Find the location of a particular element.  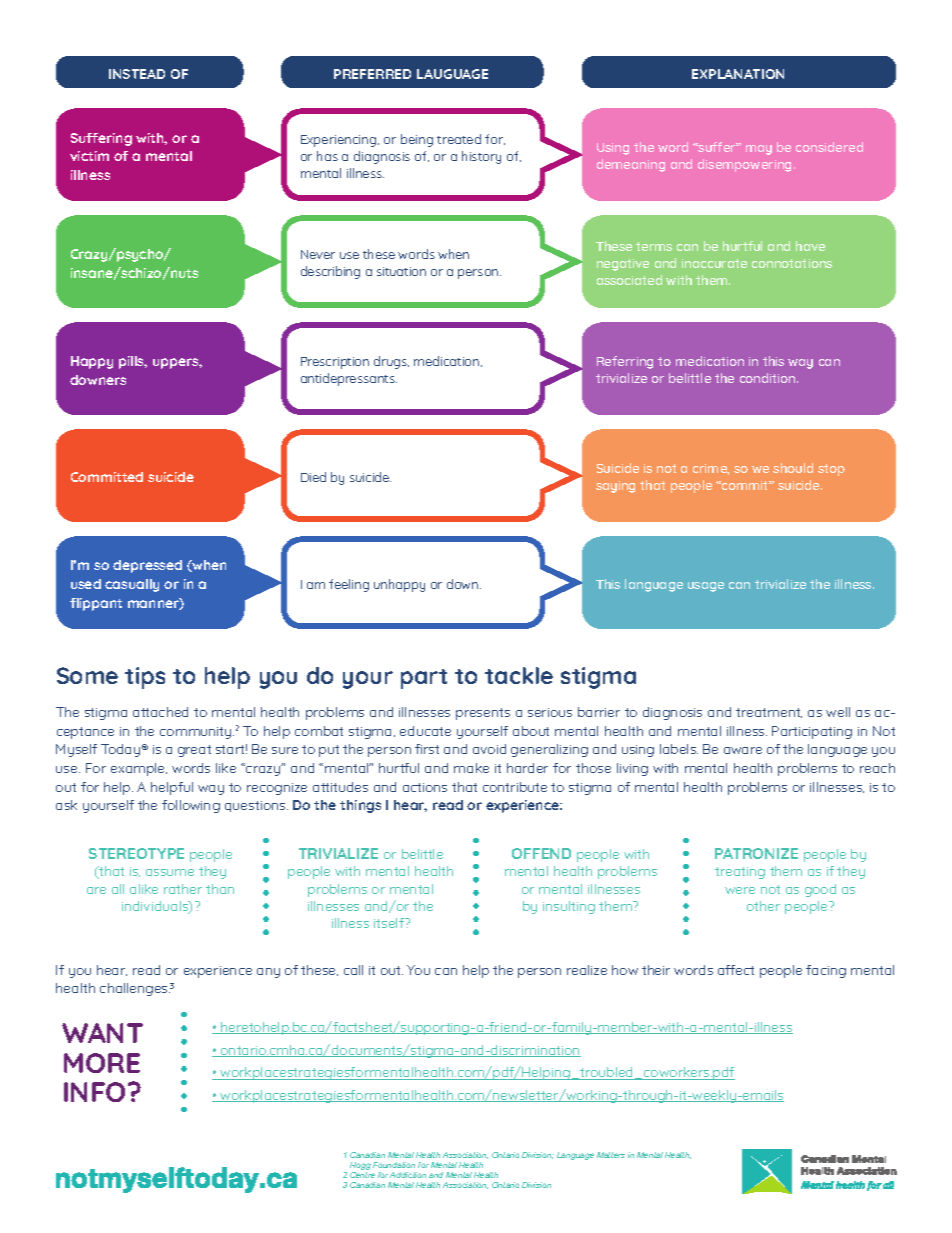

should is located at coordinates (793, 468).
